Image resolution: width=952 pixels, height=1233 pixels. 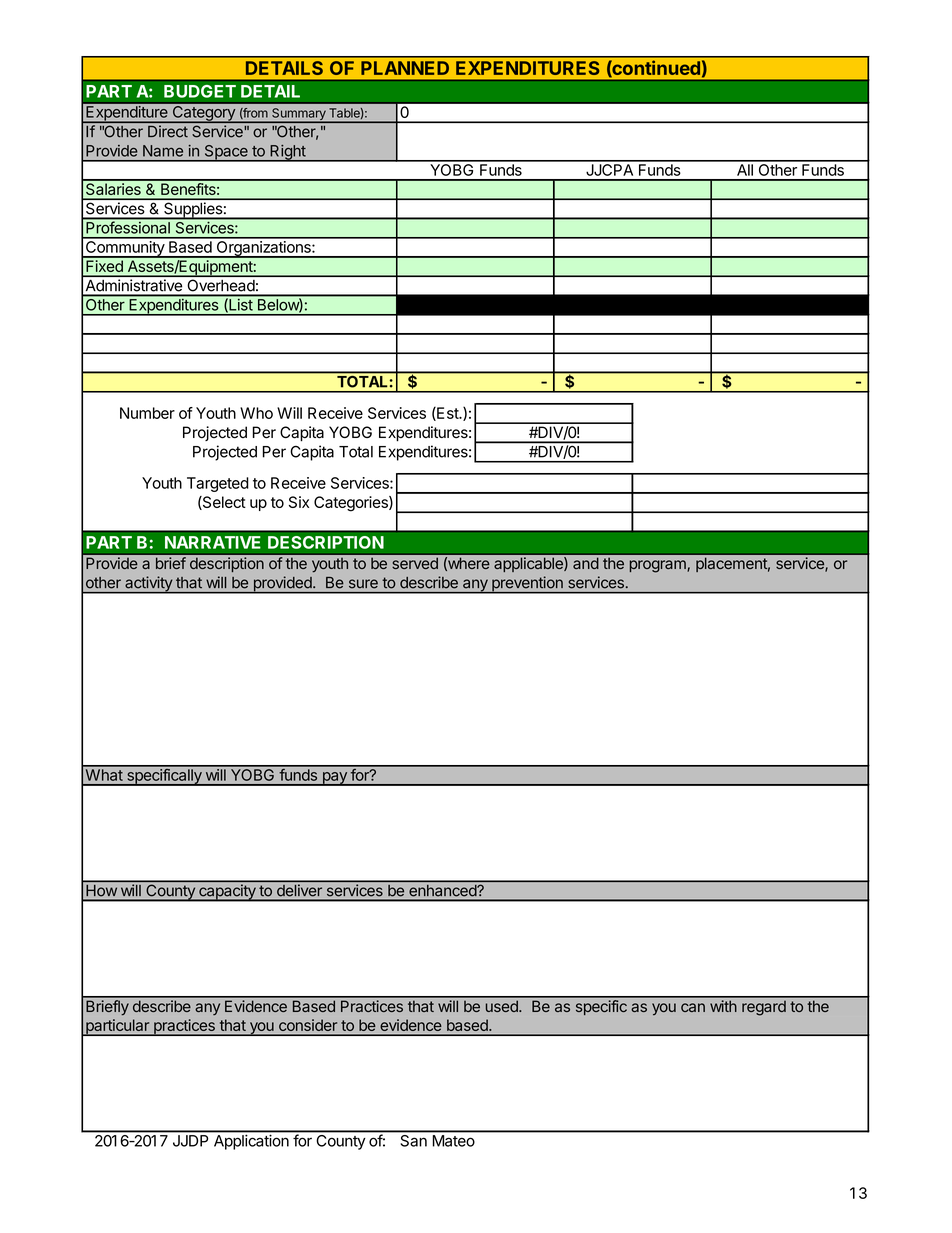 I want to click on can, so click(x=693, y=1007).
